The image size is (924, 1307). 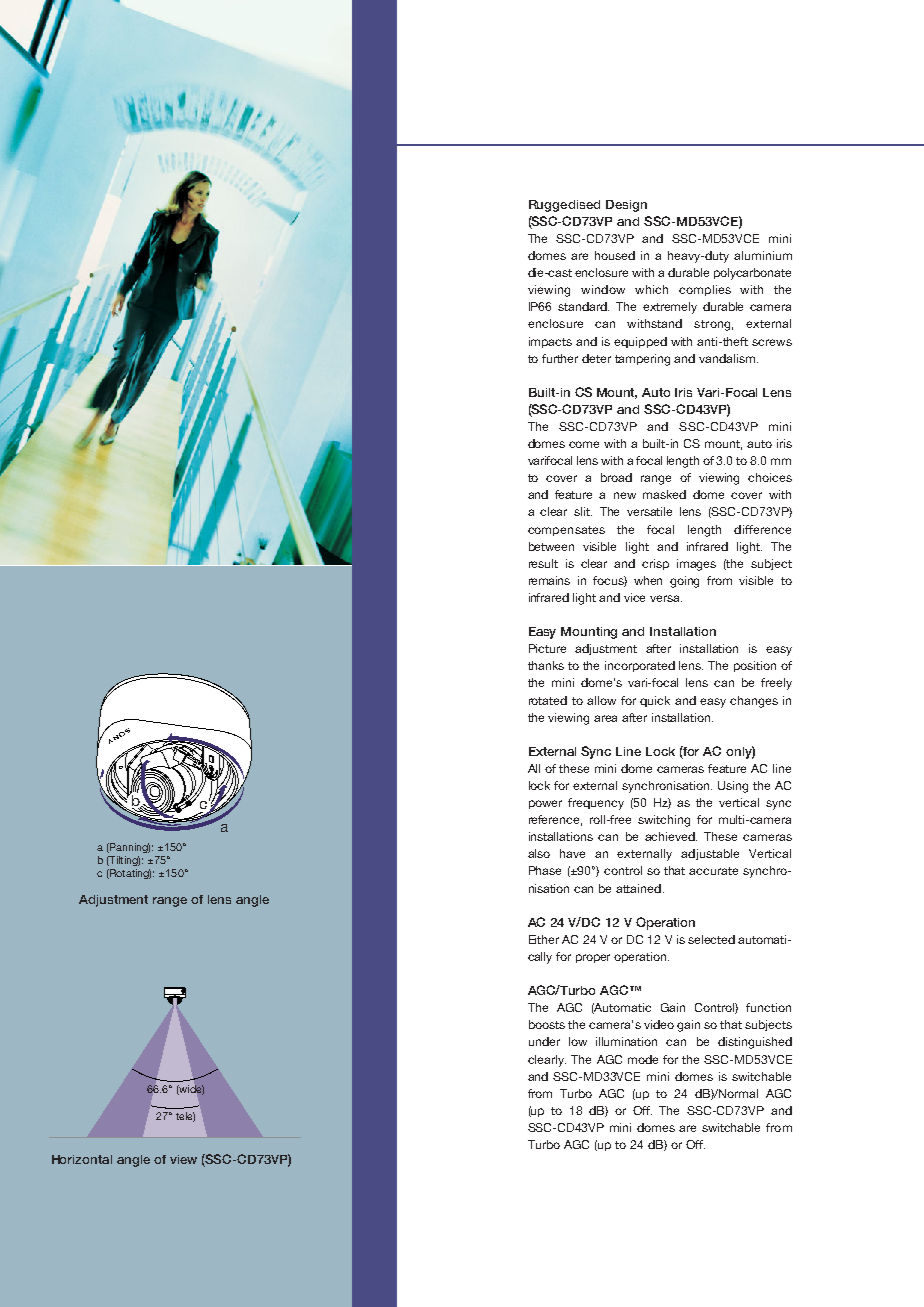 I want to click on quick, so click(x=655, y=701).
